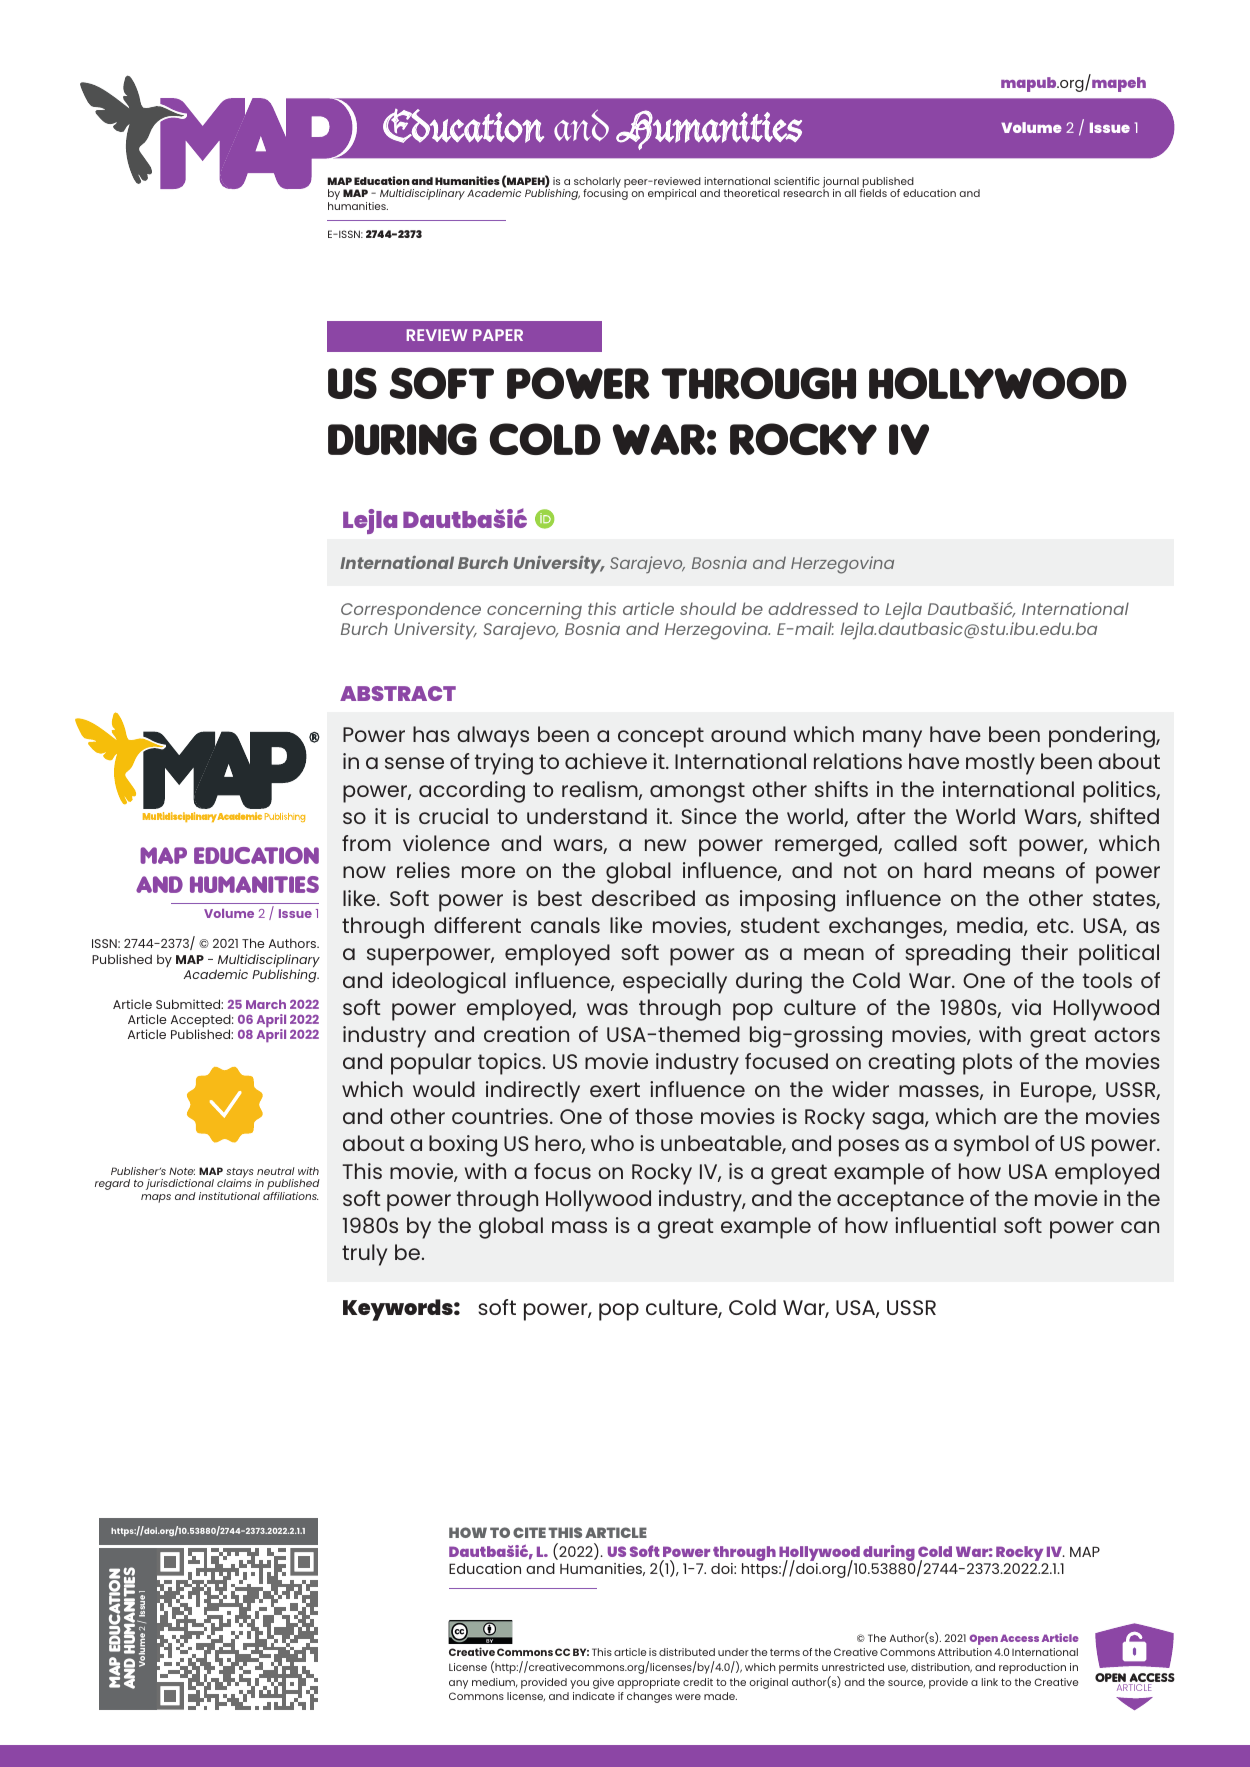  What do you see at coordinates (597, 183) in the screenshot?
I see `scholarly` at bounding box center [597, 183].
